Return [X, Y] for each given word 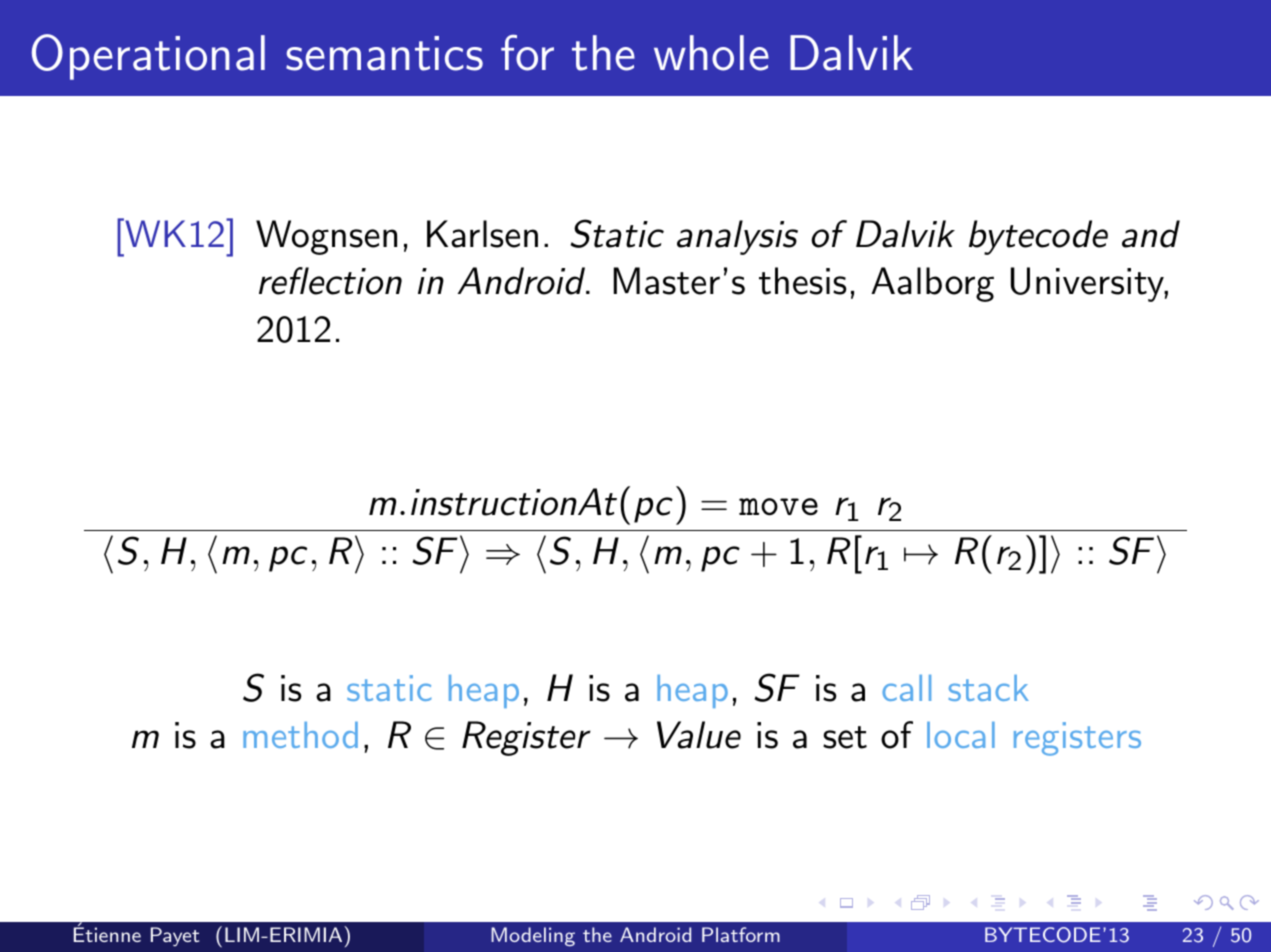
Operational [148, 57]
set [845, 737]
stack [988, 688]
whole [711, 53]
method [300, 735]
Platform [741, 934]
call [906, 688]
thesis [802, 281]
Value [699, 735]
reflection [330, 281]
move [778, 507]
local [961, 735]
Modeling [533, 936]
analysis [737, 237]
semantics [384, 53]
